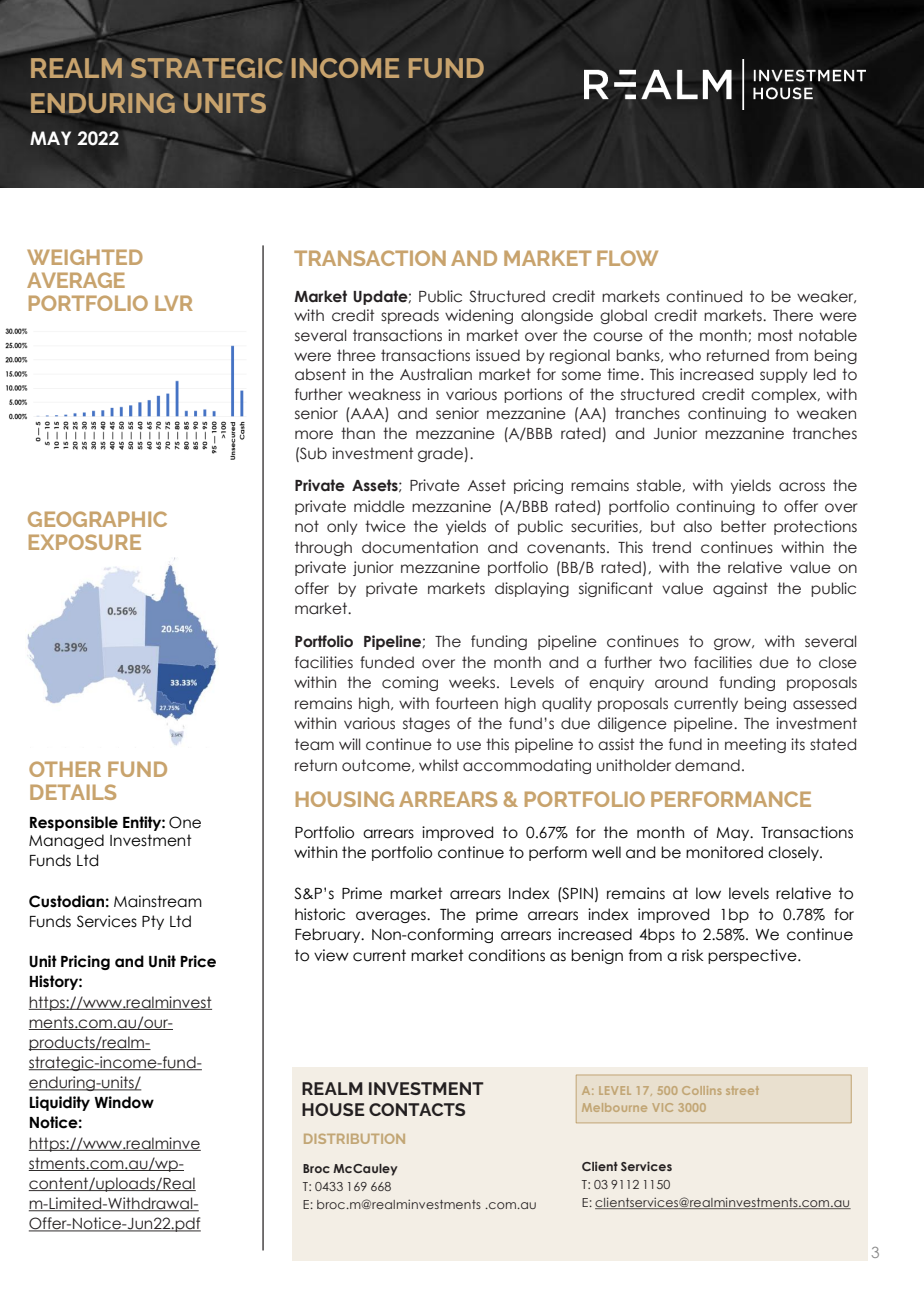 This screenshot has width=924, height=1309. What do you see at coordinates (441, 454) in the screenshot?
I see `grade` at bounding box center [441, 454].
